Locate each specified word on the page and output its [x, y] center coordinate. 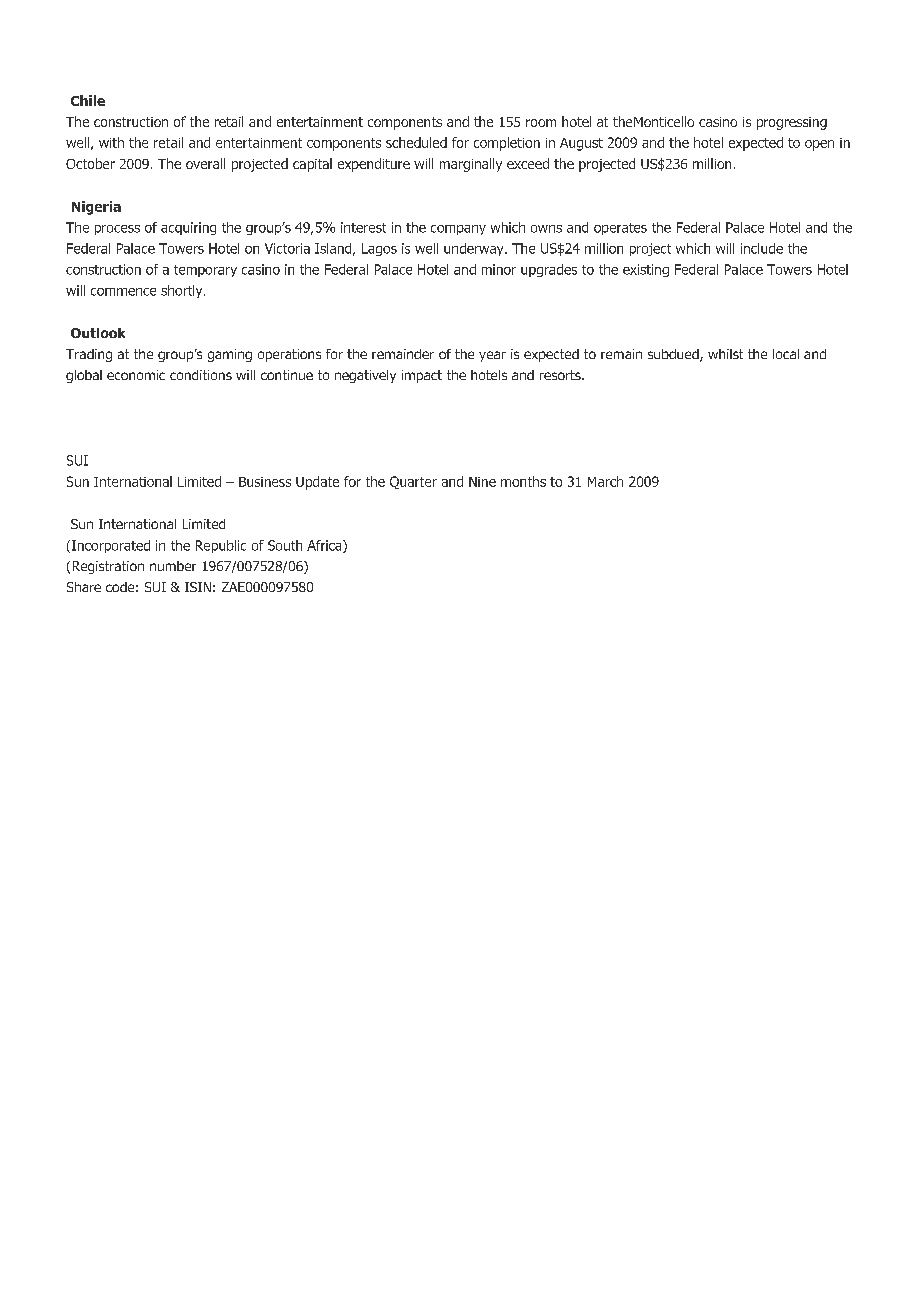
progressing [792, 123]
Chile [88, 100]
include [762, 248]
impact [422, 376]
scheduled [416, 142]
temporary [205, 271]
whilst [725, 354]
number [173, 566]
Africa [325, 546]
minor [499, 269]
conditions [201, 375]
